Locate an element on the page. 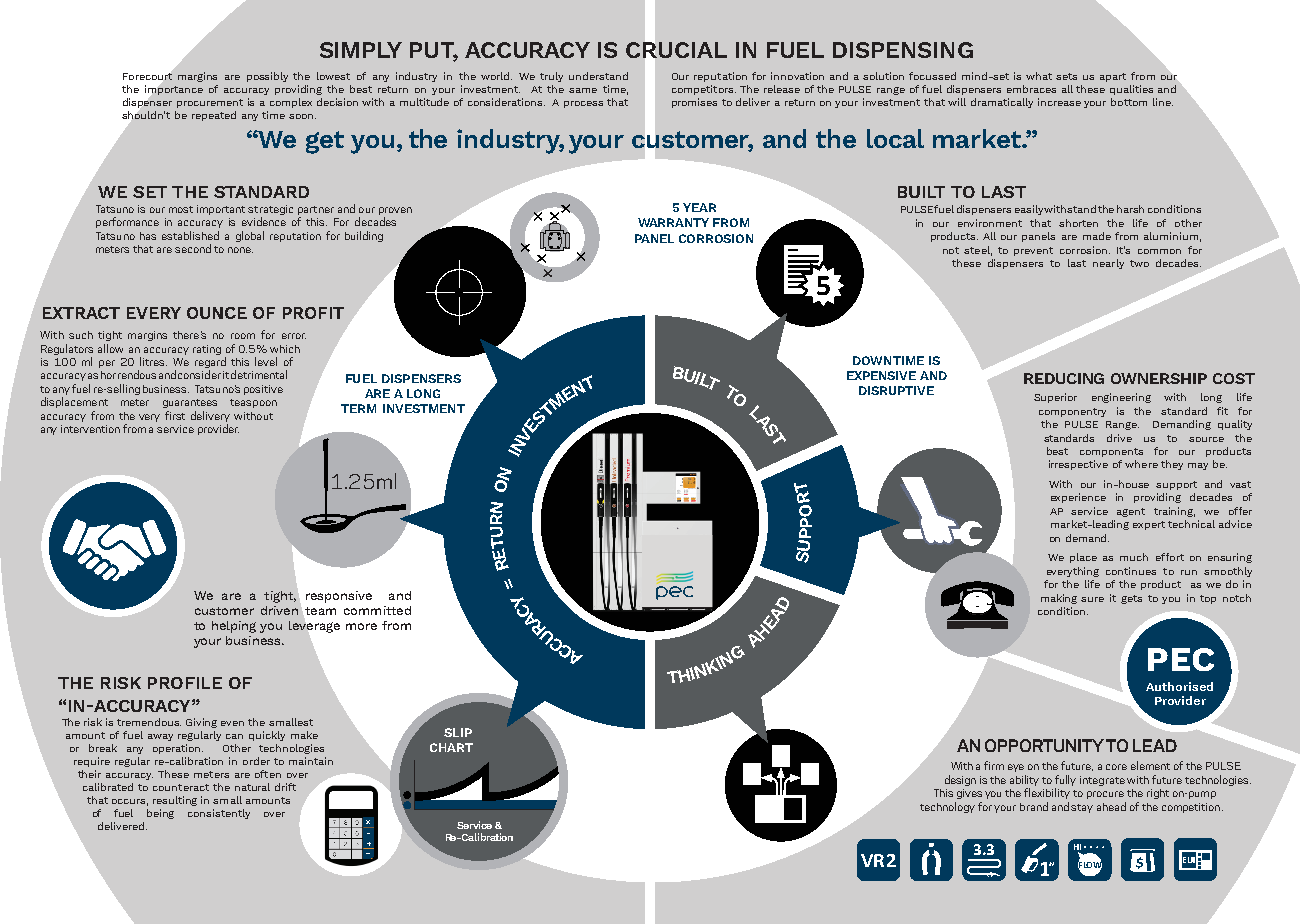 This image has width=1300, height=924. WARRANTY is located at coordinates (673, 222).
